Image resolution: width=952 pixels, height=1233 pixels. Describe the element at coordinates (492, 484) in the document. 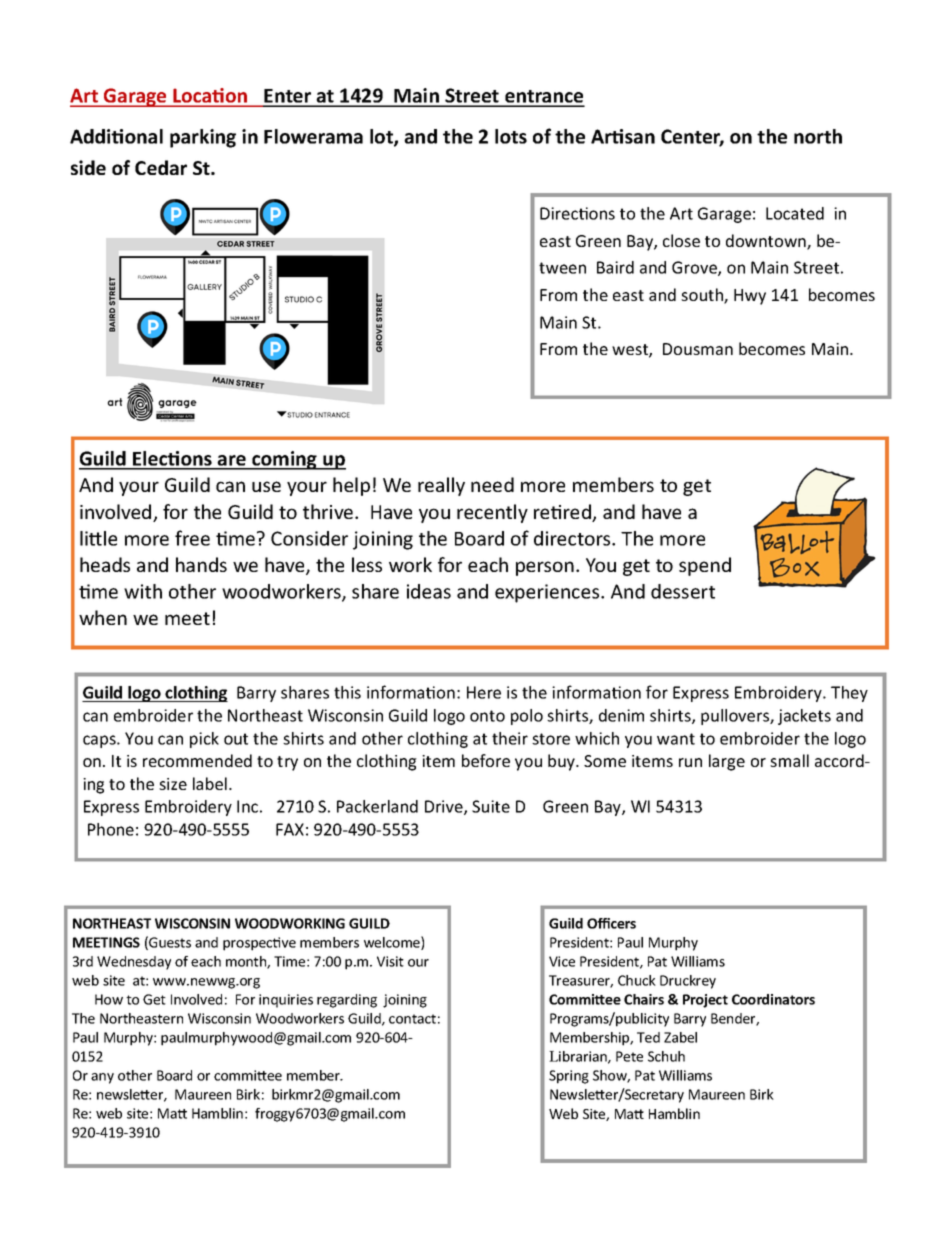

I see `need` at that location.
